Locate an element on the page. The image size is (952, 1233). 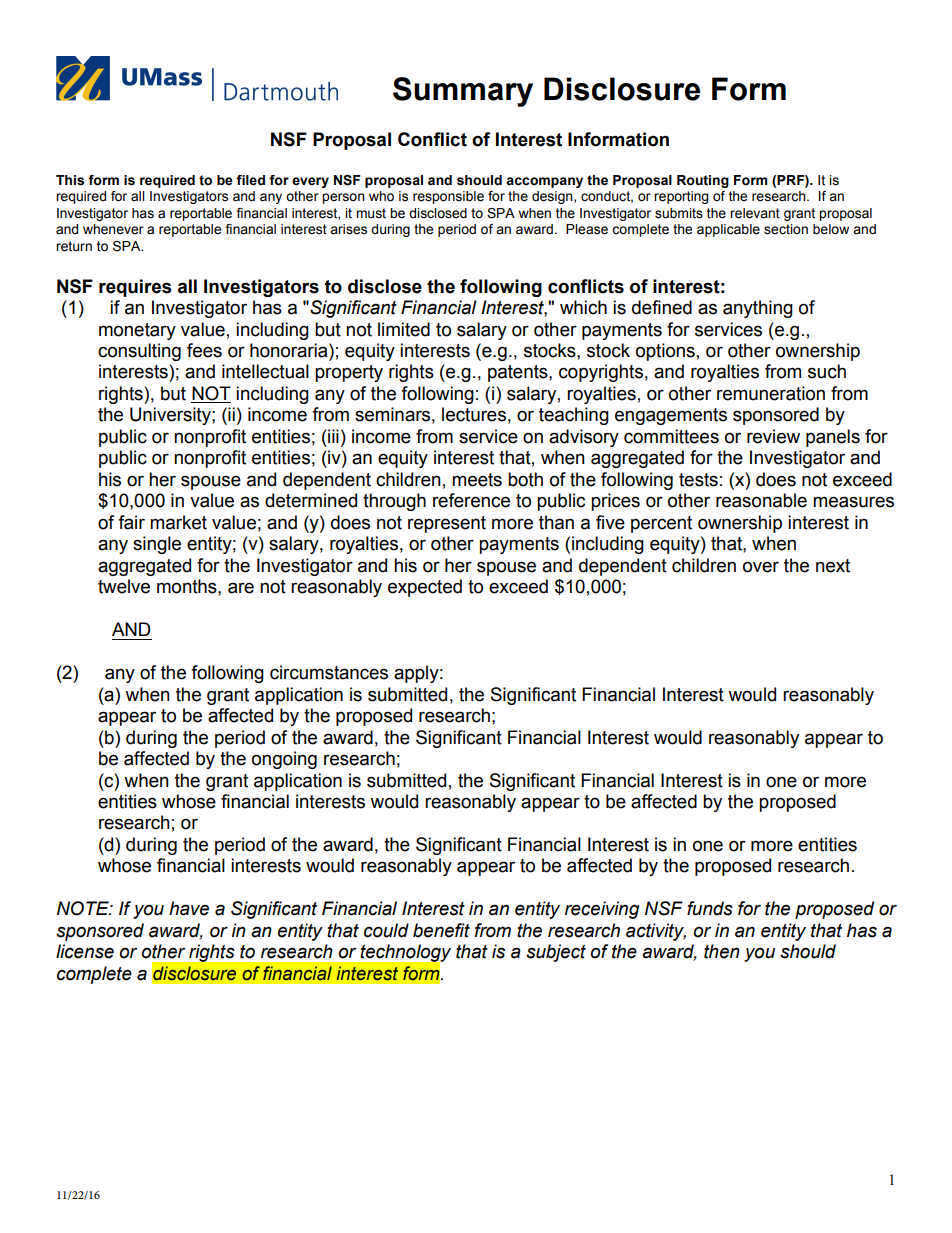
anything is located at coordinates (758, 309).
